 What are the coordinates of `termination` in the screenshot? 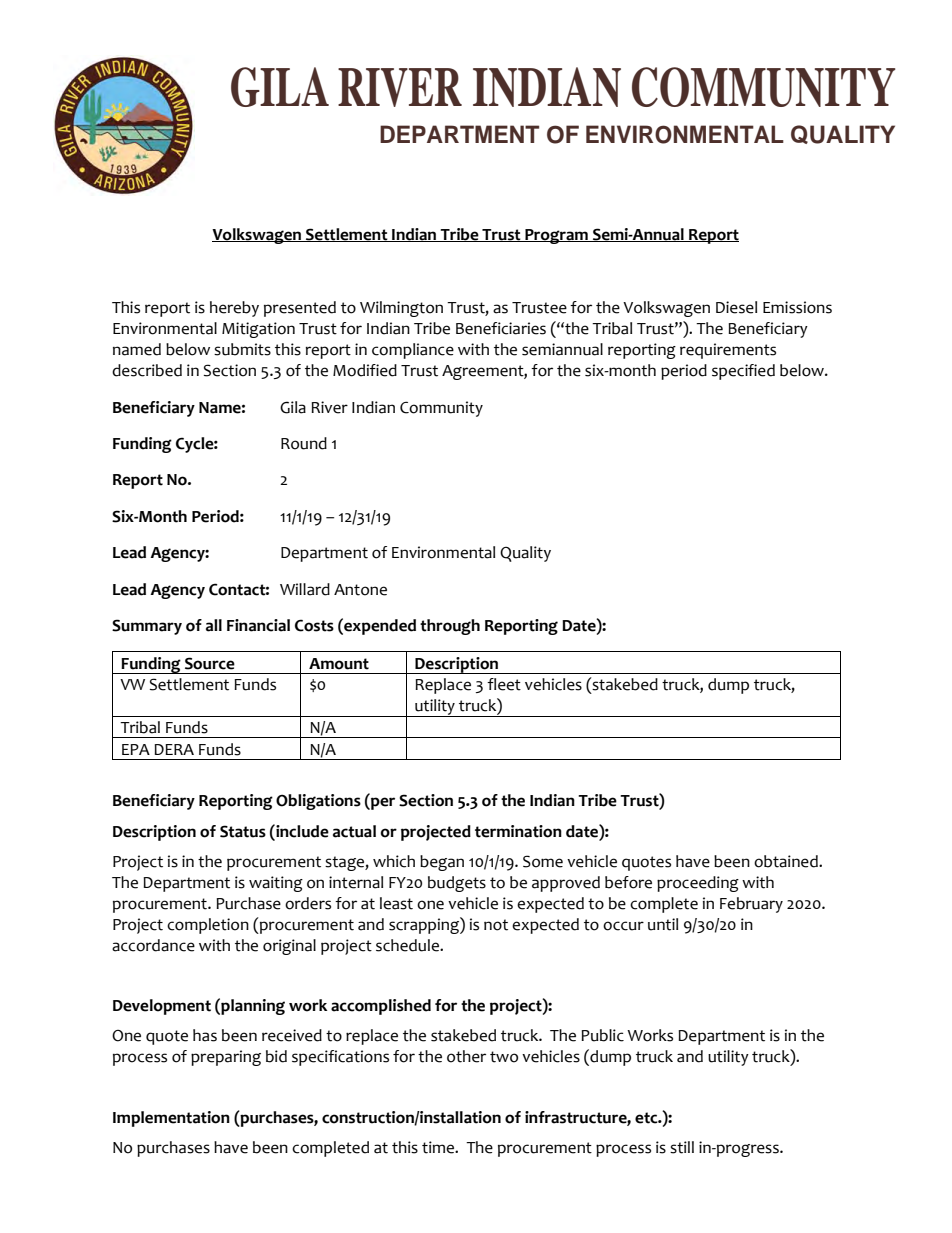 It's located at (518, 831).
